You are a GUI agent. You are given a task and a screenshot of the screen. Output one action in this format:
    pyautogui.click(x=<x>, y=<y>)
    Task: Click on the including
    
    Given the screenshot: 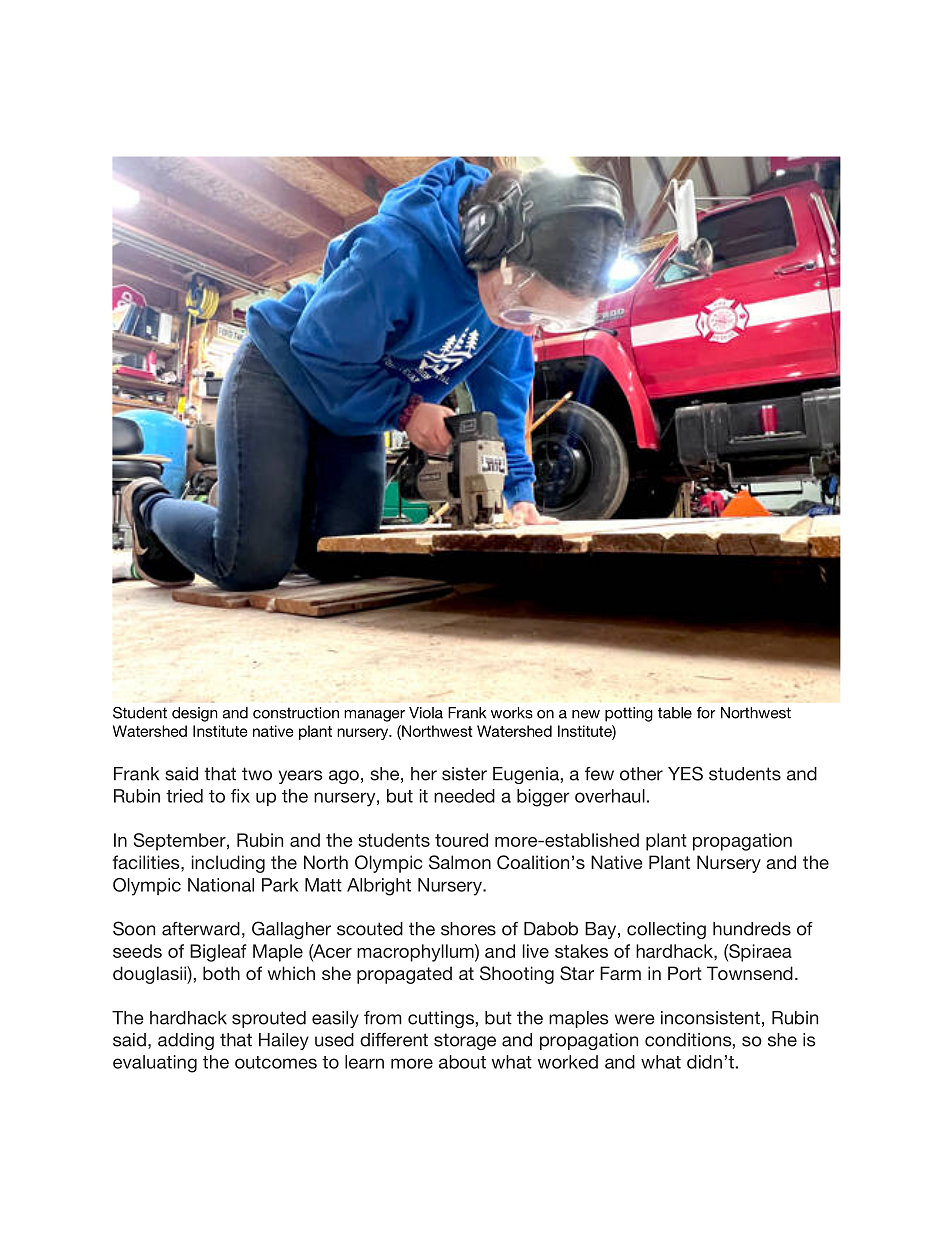 What is the action you would take?
    pyautogui.click(x=228, y=864)
